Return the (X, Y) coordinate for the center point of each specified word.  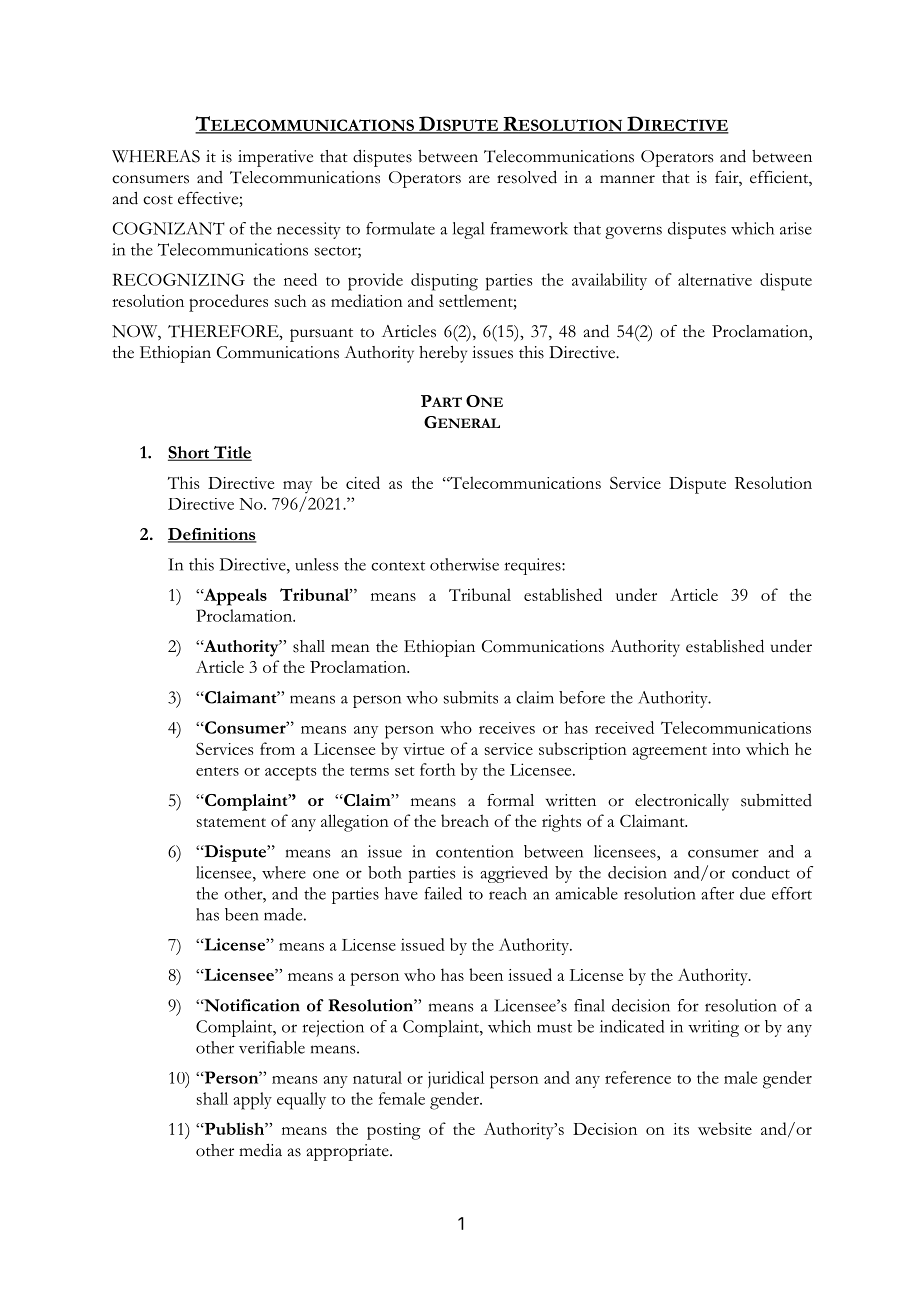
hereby (443, 354)
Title (232, 453)
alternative (715, 279)
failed (443, 893)
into (726, 749)
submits (471, 697)
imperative (275, 158)
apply (252, 1101)
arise (796, 228)
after (717, 893)
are (479, 179)
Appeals (234, 597)
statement (231, 822)
